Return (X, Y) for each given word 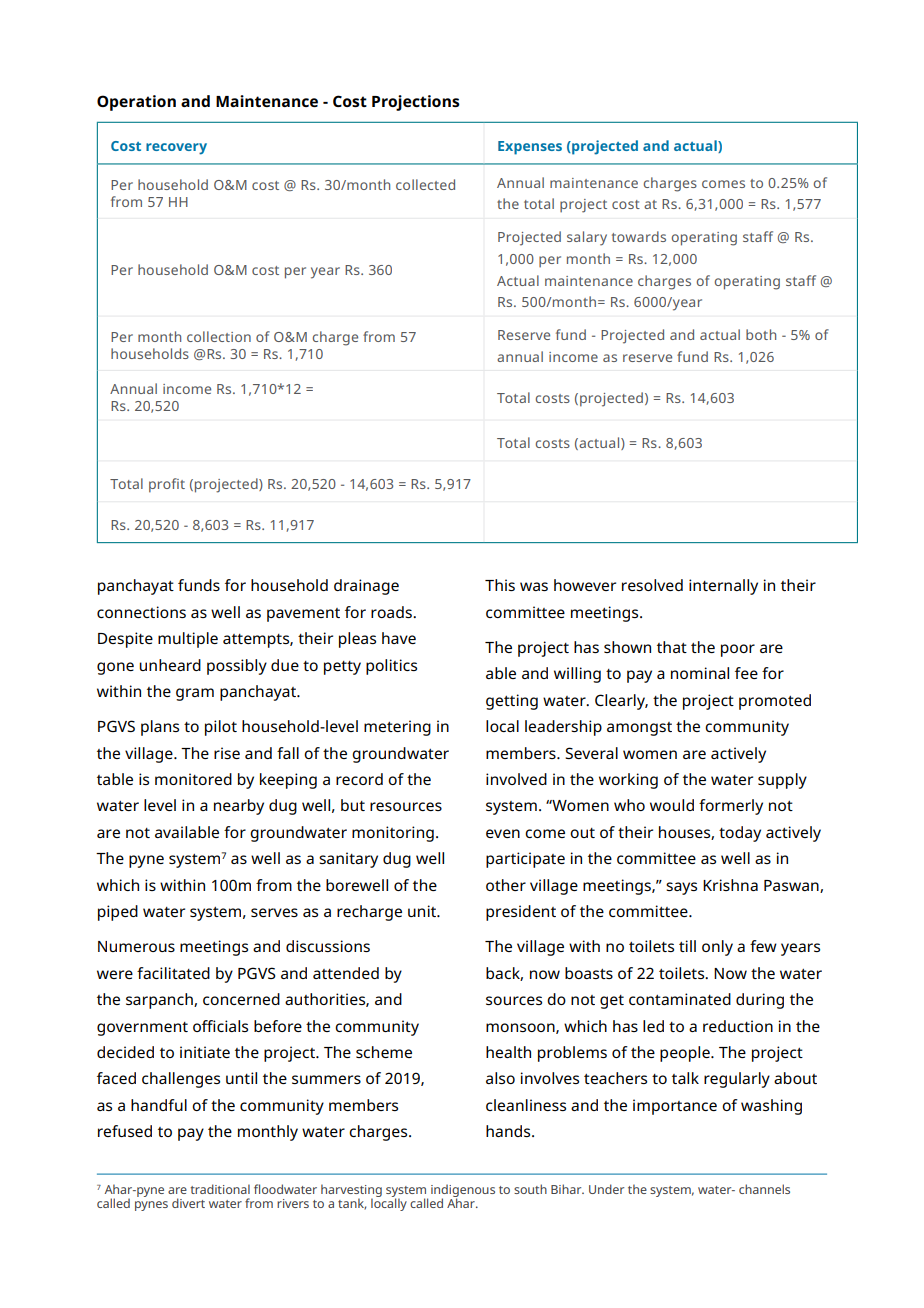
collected (425, 184)
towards (639, 236)
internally (723, 587)
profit (167, 485)
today (740, 834)
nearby (239, 807)
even (503, 833)
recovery (176, 149)
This (500, 585)
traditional (220, 1189)
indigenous (463, 1192)
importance (675, 1107)
